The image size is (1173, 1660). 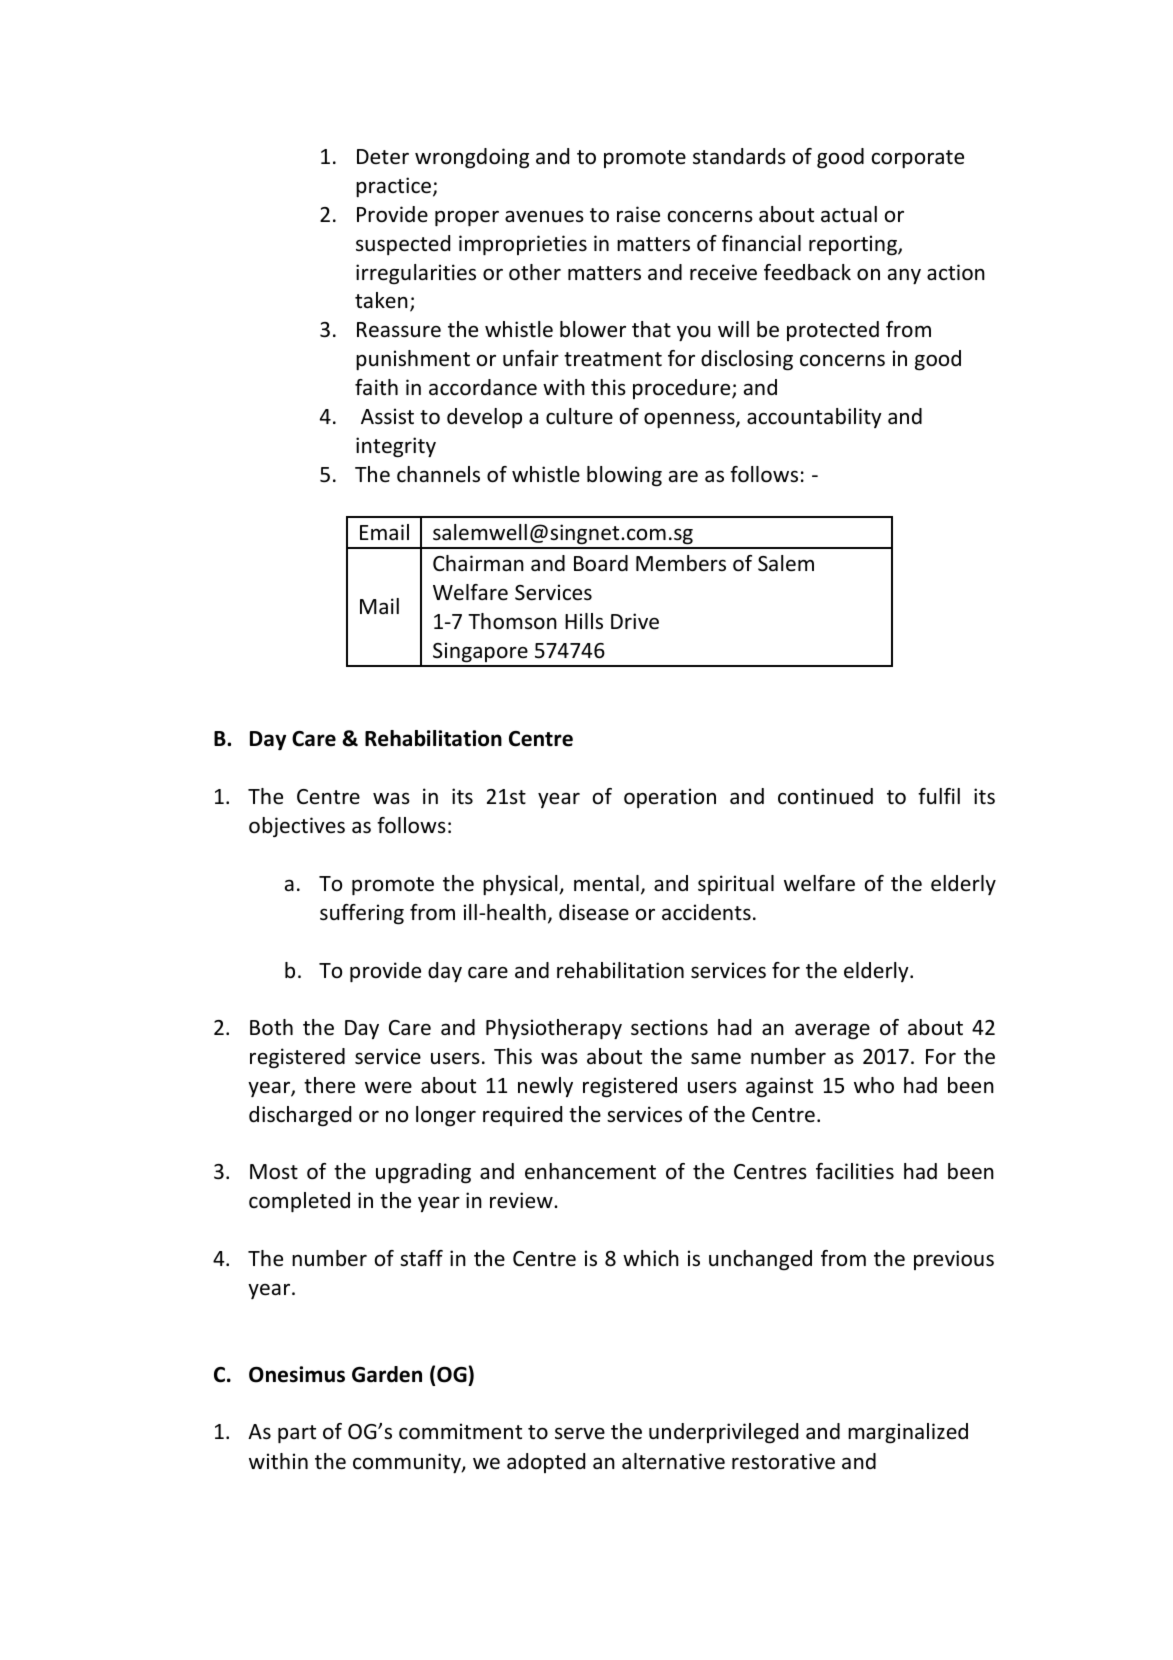 I want to click on integrity, so click(x=396, y=447).
